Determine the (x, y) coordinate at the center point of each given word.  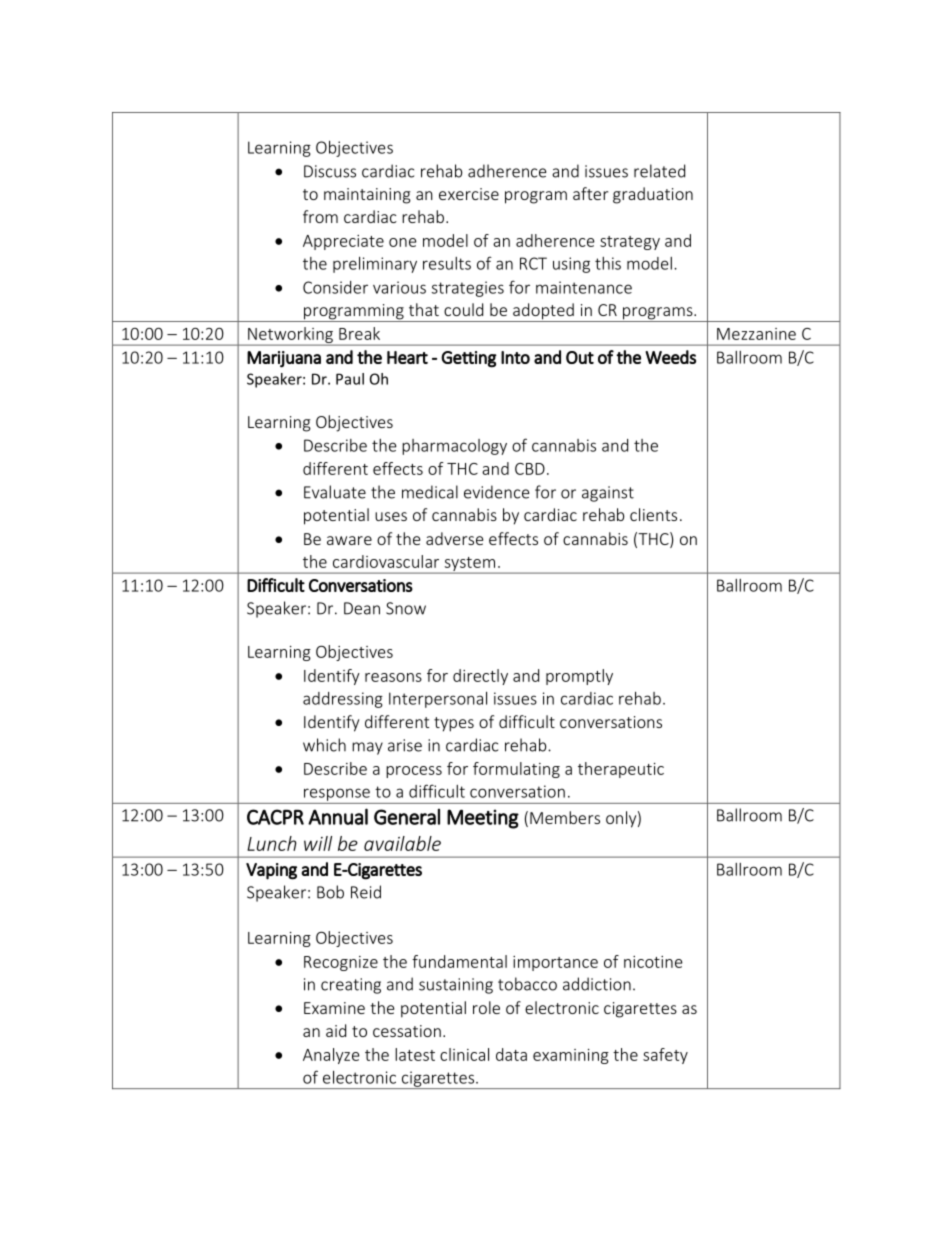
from (320, 216)
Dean (362, 608)
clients (653, 514)
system (470, 565)
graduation (653, 195)
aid (336, 1030)
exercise (469, 194)
